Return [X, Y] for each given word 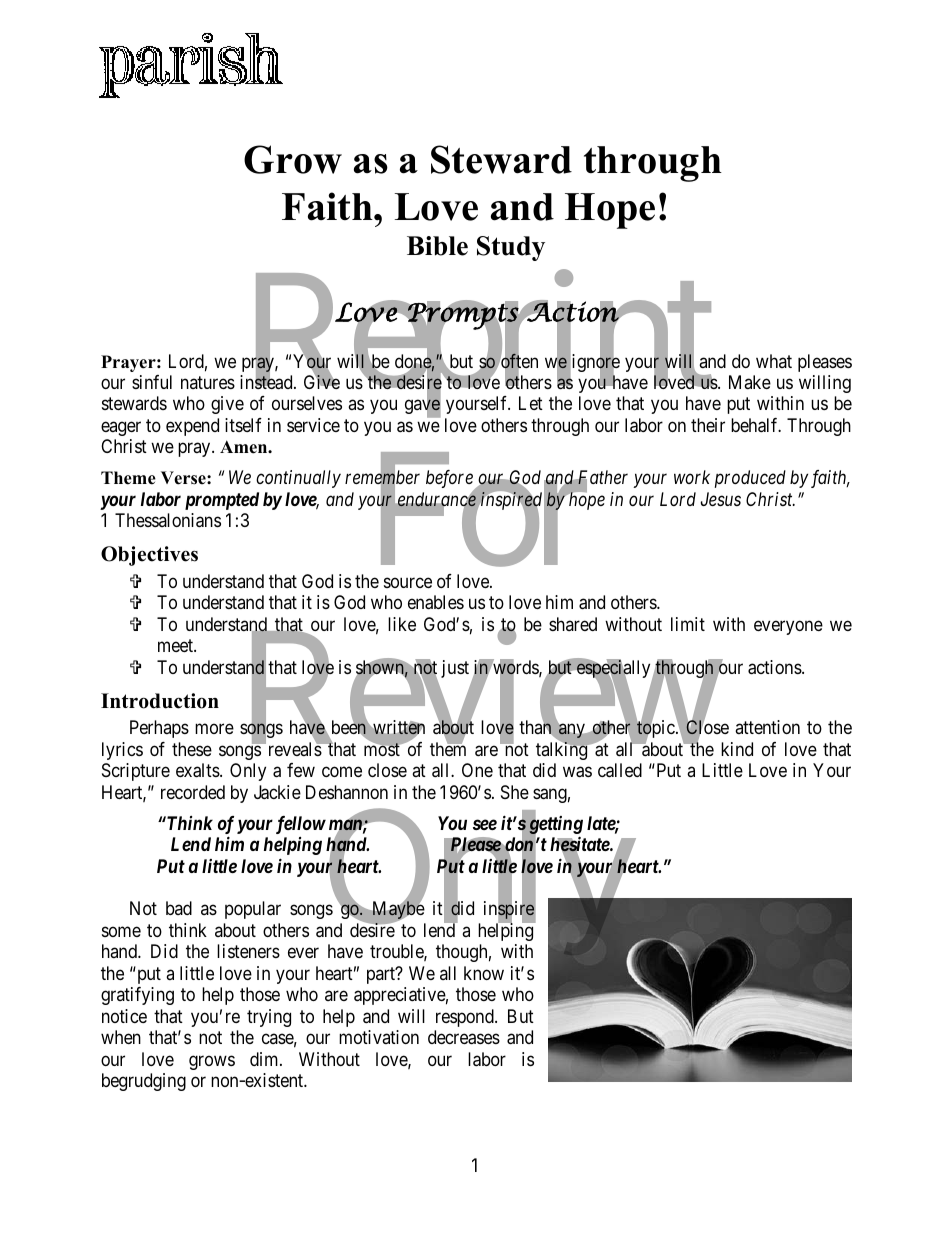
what [774, 361]
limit [688, 624]
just [455, 669]
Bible [437, 246]
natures [208, 382]
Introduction [160, 701]
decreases [464, 1037]
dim [265, 1059]
